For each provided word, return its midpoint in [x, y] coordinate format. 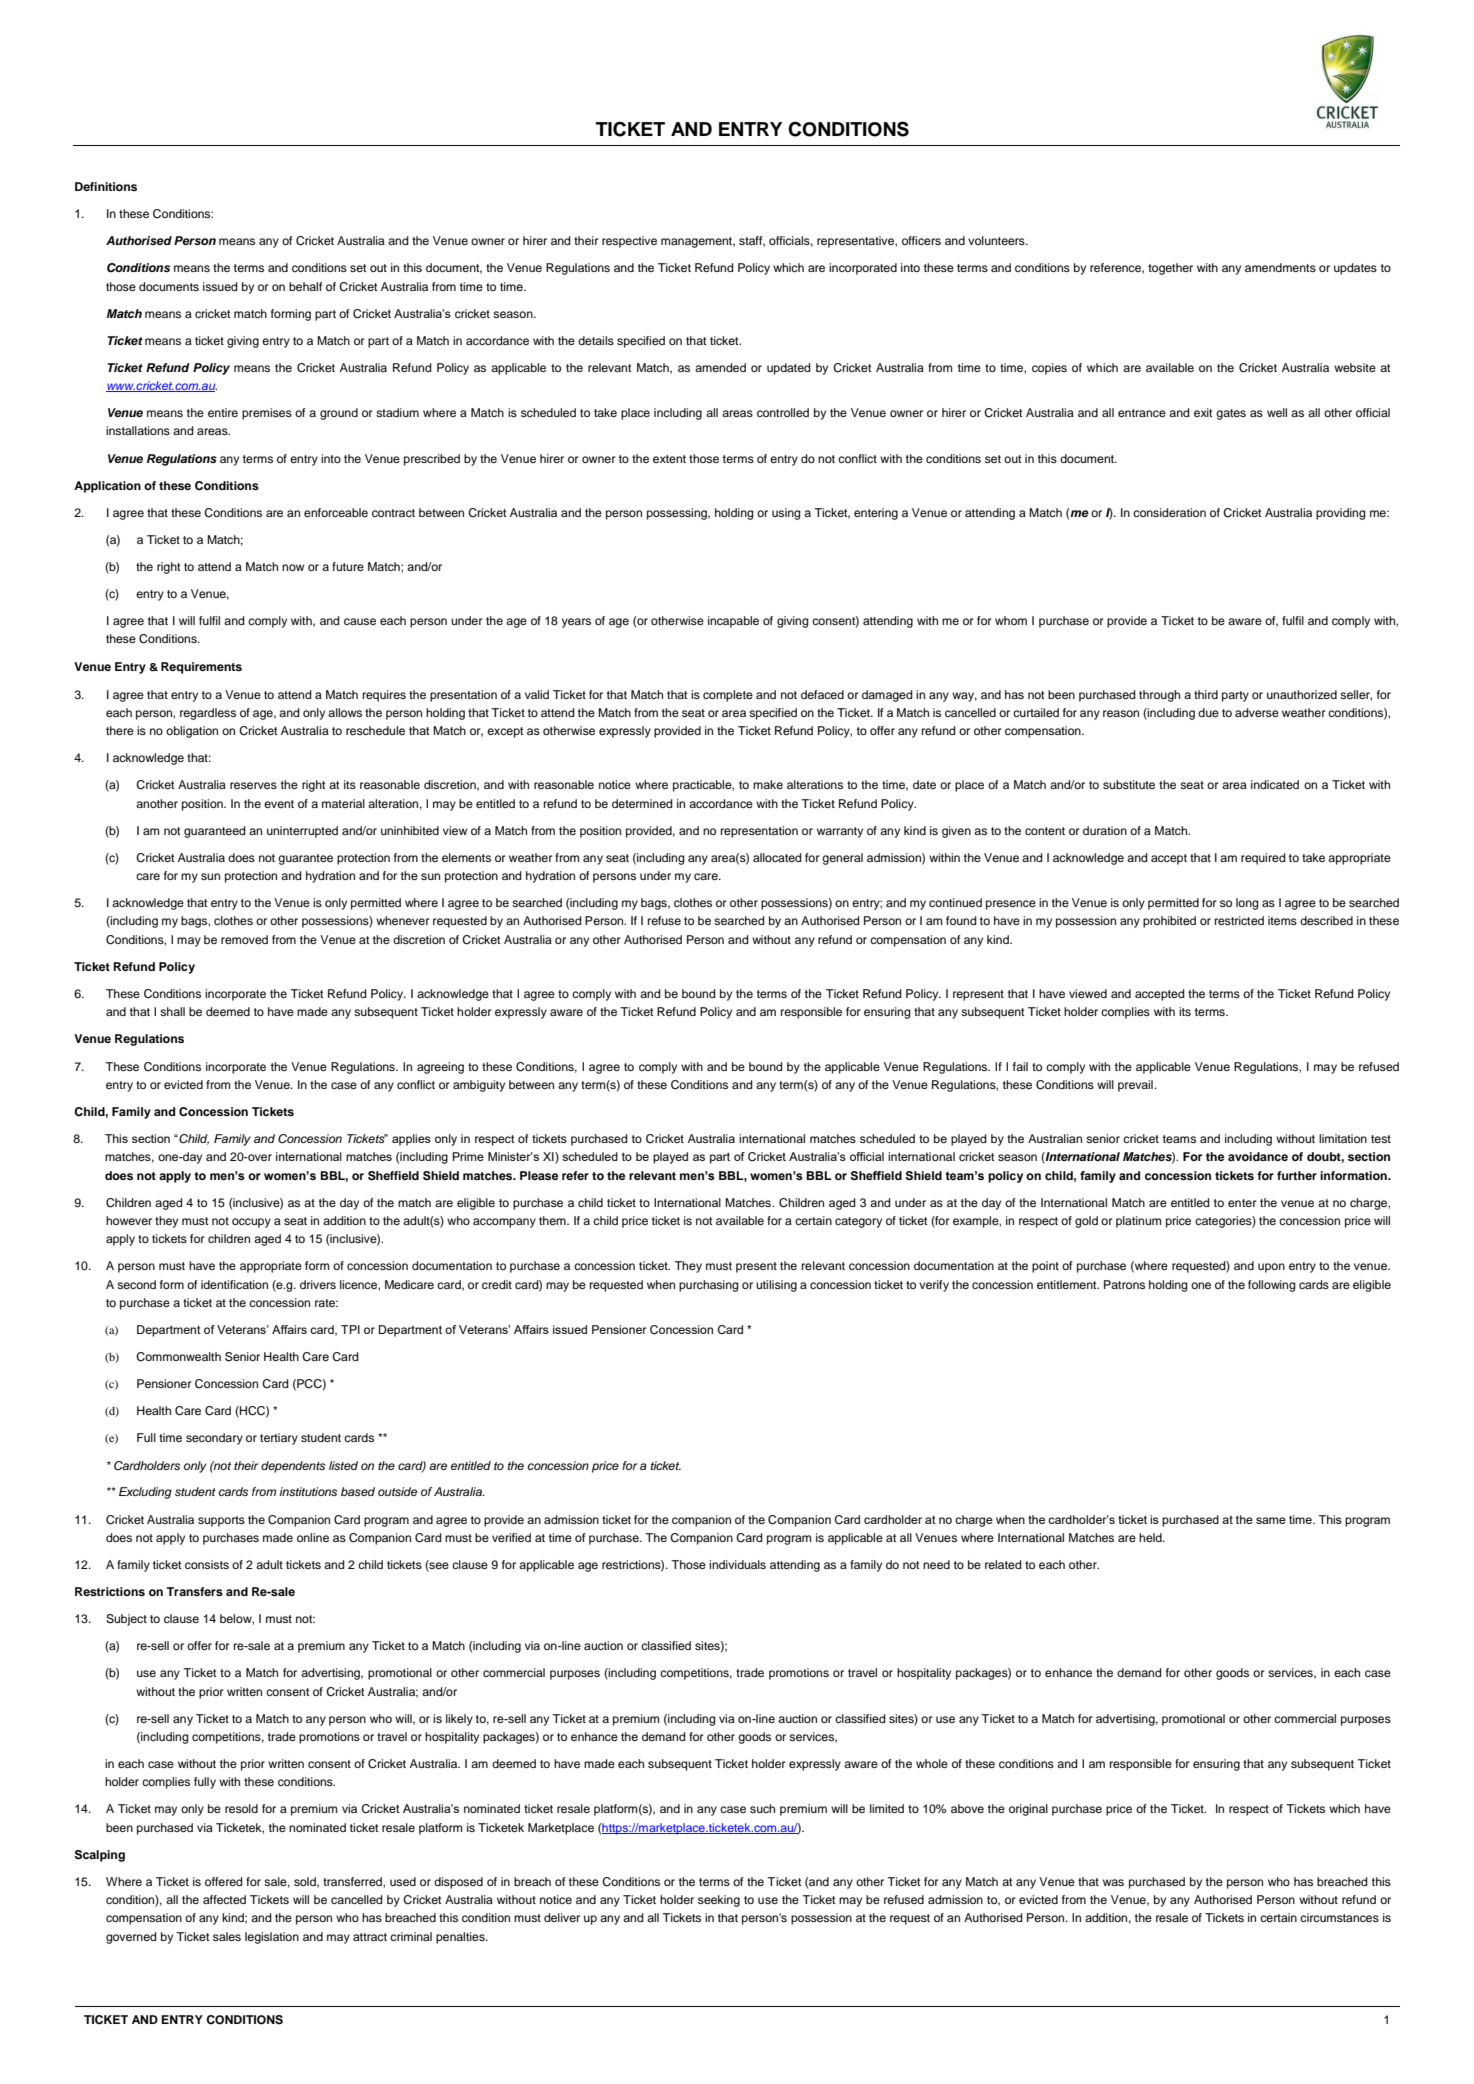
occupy [251, 1223]
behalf [306, 286]
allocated [777, 857]
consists [207, 1564]
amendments [1280, 267]
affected [224, 1899]
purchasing [709, 1286]
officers [921, 240]
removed [244, 939]
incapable [733, 622]
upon [1271, 1268]
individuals [737, 1564]
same [1271, 1520]
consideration [1169, 512]
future [348, 566]
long [1247, 904]
